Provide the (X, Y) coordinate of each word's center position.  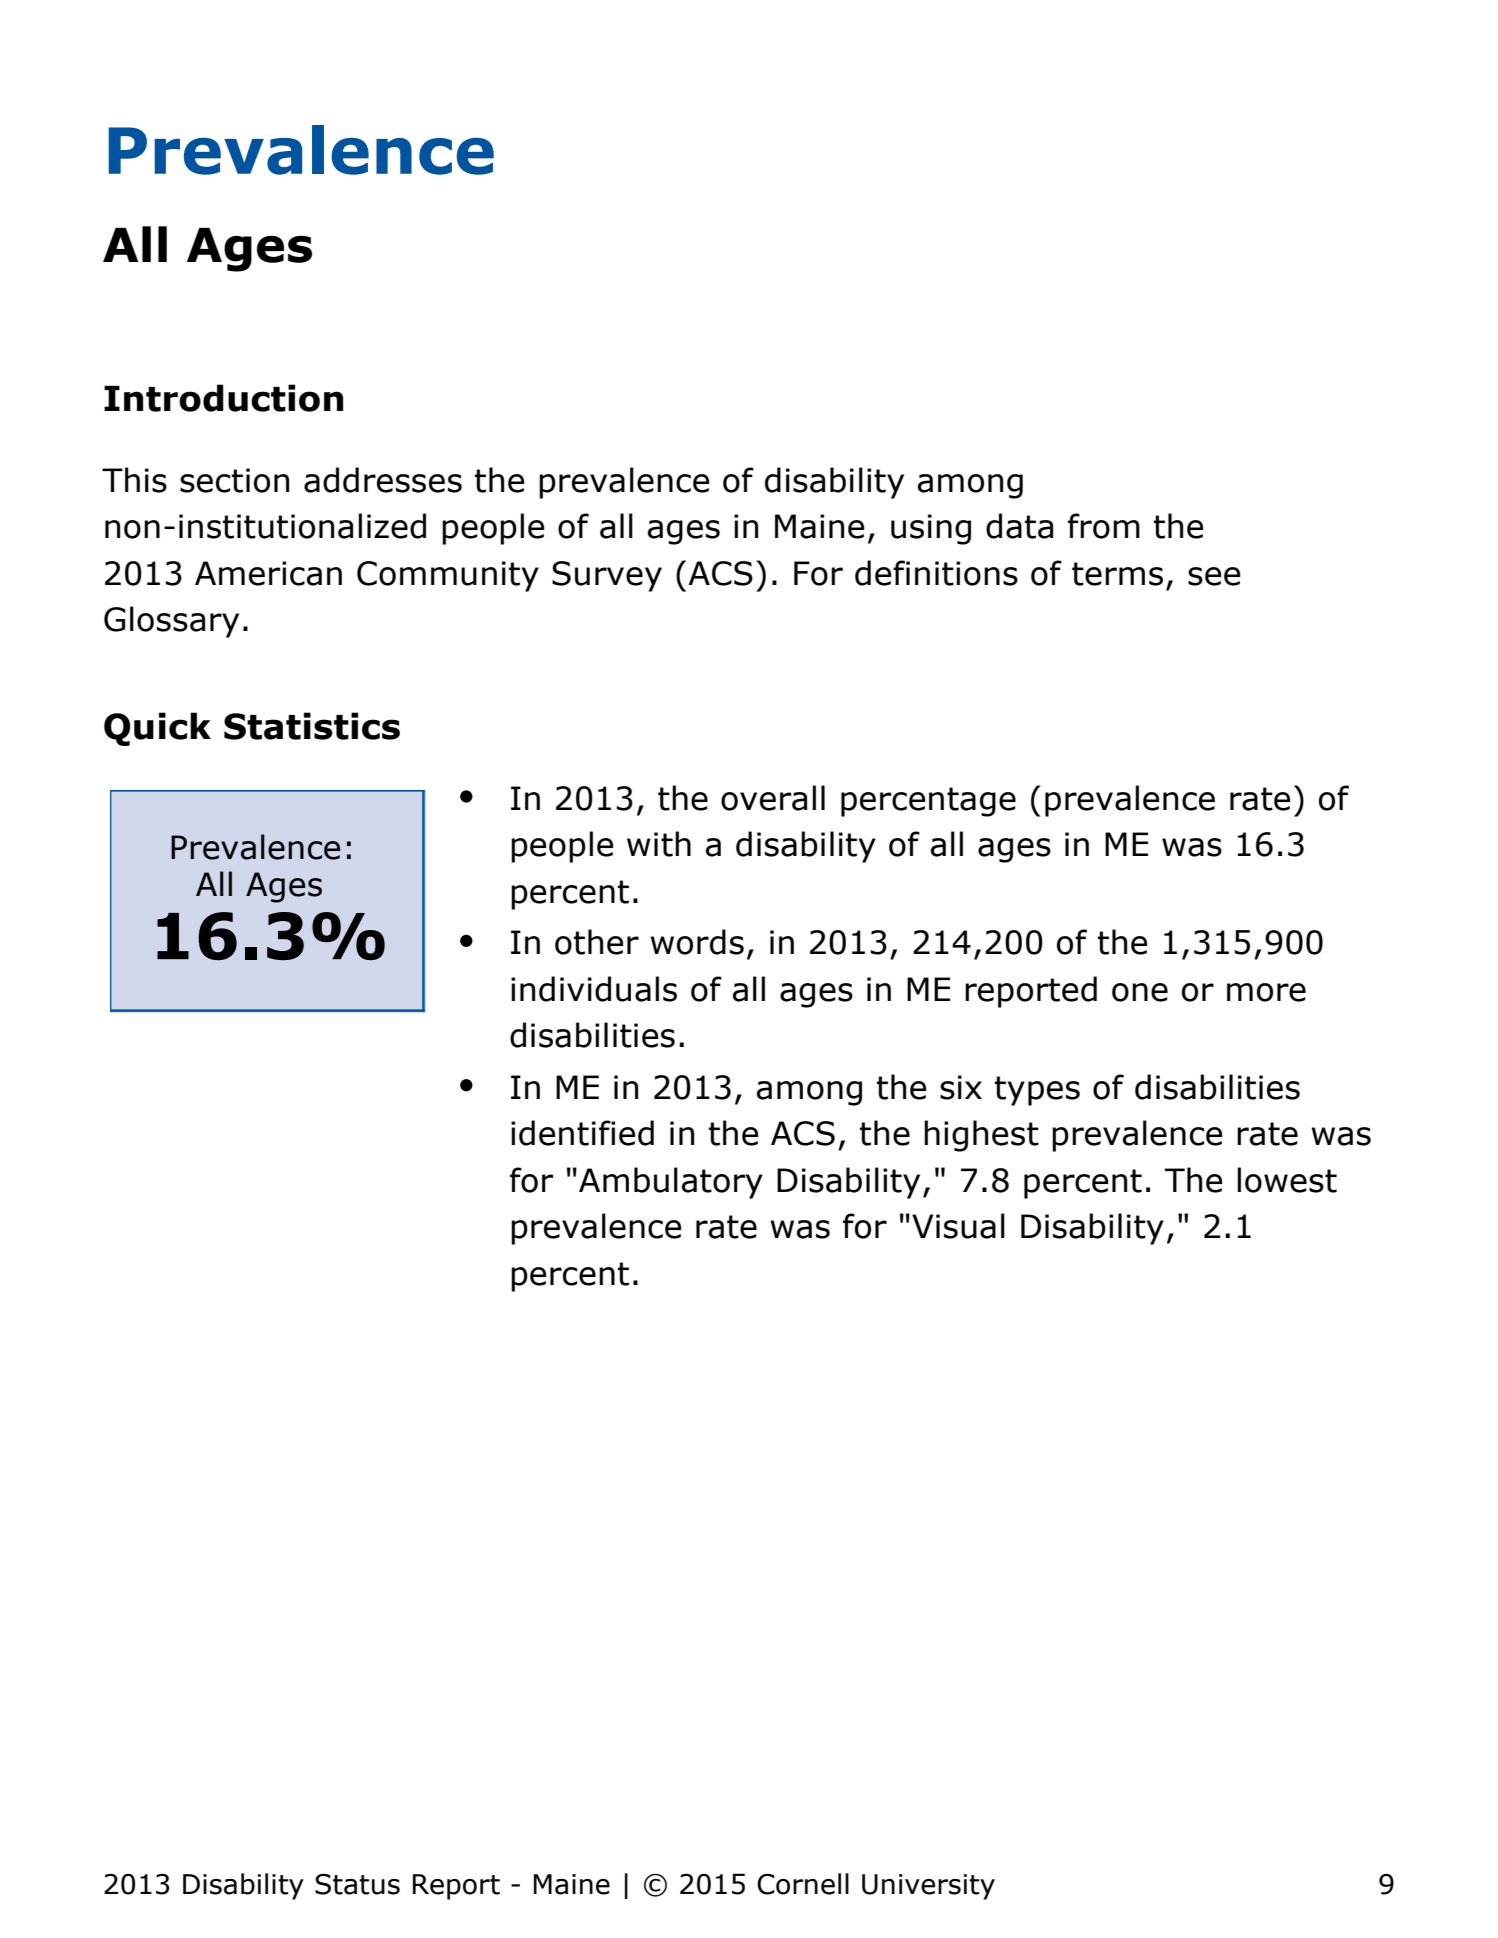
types (1037, 1091)
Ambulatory (671, 1183)
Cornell (803, 1884)
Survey (607, 576)
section (234, 480)
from (1104, 526)
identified (582, 1133)
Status (357, 1884)
